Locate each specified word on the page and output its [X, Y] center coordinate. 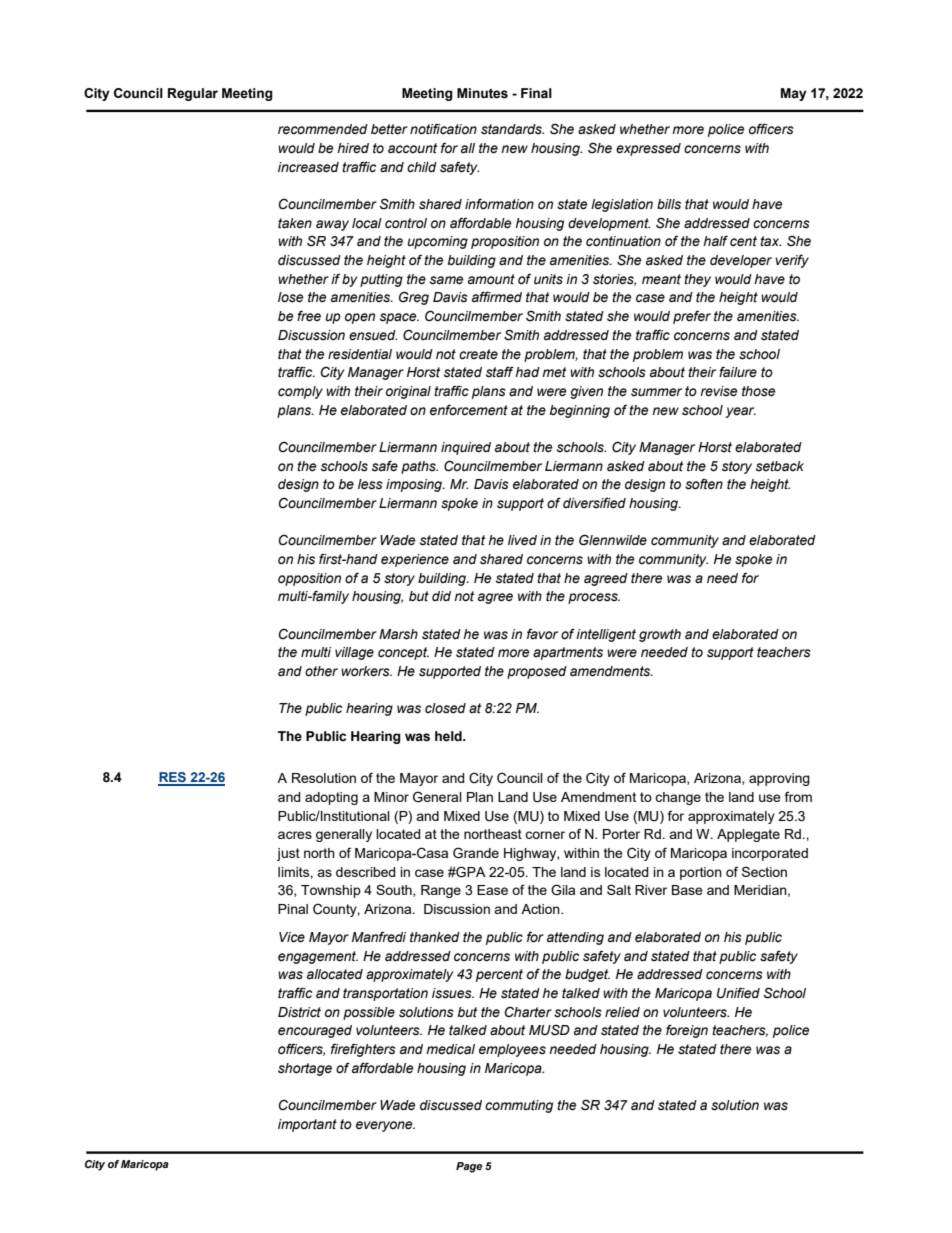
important [307, 1125]
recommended [323, 129]
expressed [648, 149]
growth [660, 635]
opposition [309, 579]
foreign [687, 1031]
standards [512, 129]
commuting [519, 1106]
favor [542, 633]
